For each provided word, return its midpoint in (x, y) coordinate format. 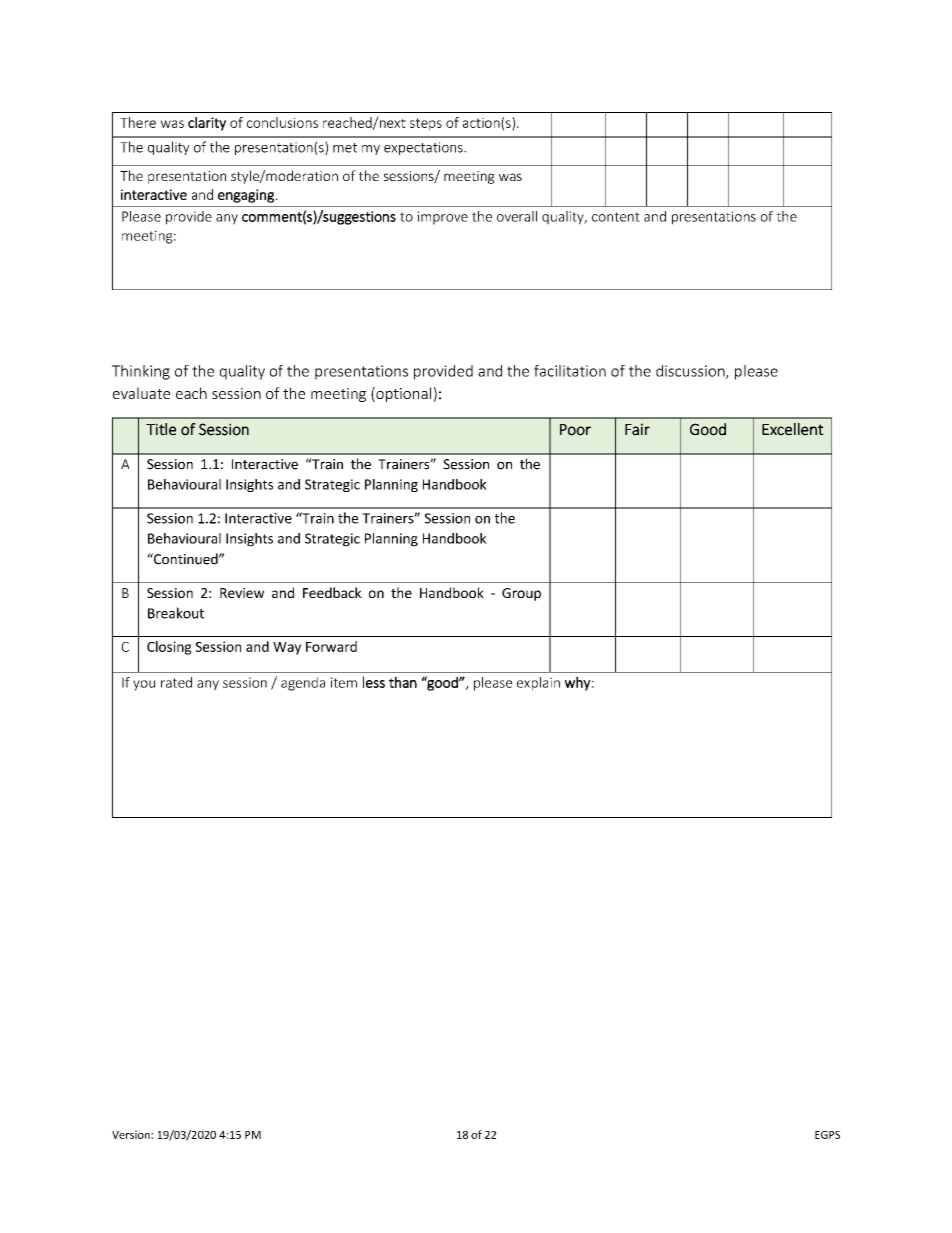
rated (176, 682)
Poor (575, 430)
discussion (691, 372)
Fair (637, 429)
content (616, 217)
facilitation (570, 371)
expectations (424, 148)
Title (161, 429)
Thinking (141, 372)
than (403, 682)
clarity (207, 124)
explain (538, 684)
